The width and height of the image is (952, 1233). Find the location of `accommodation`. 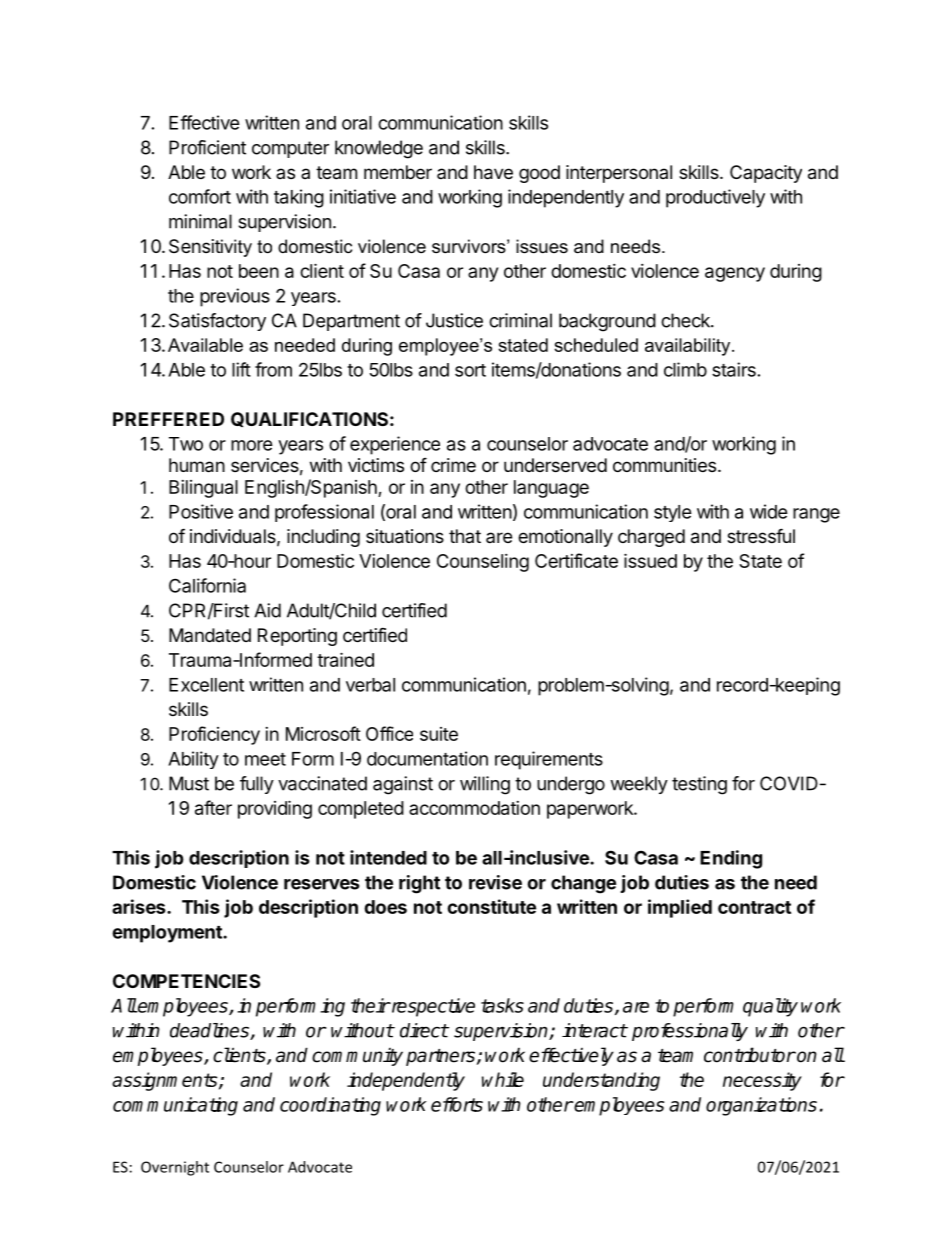

accommodation is located at coordinates (474, 808).
